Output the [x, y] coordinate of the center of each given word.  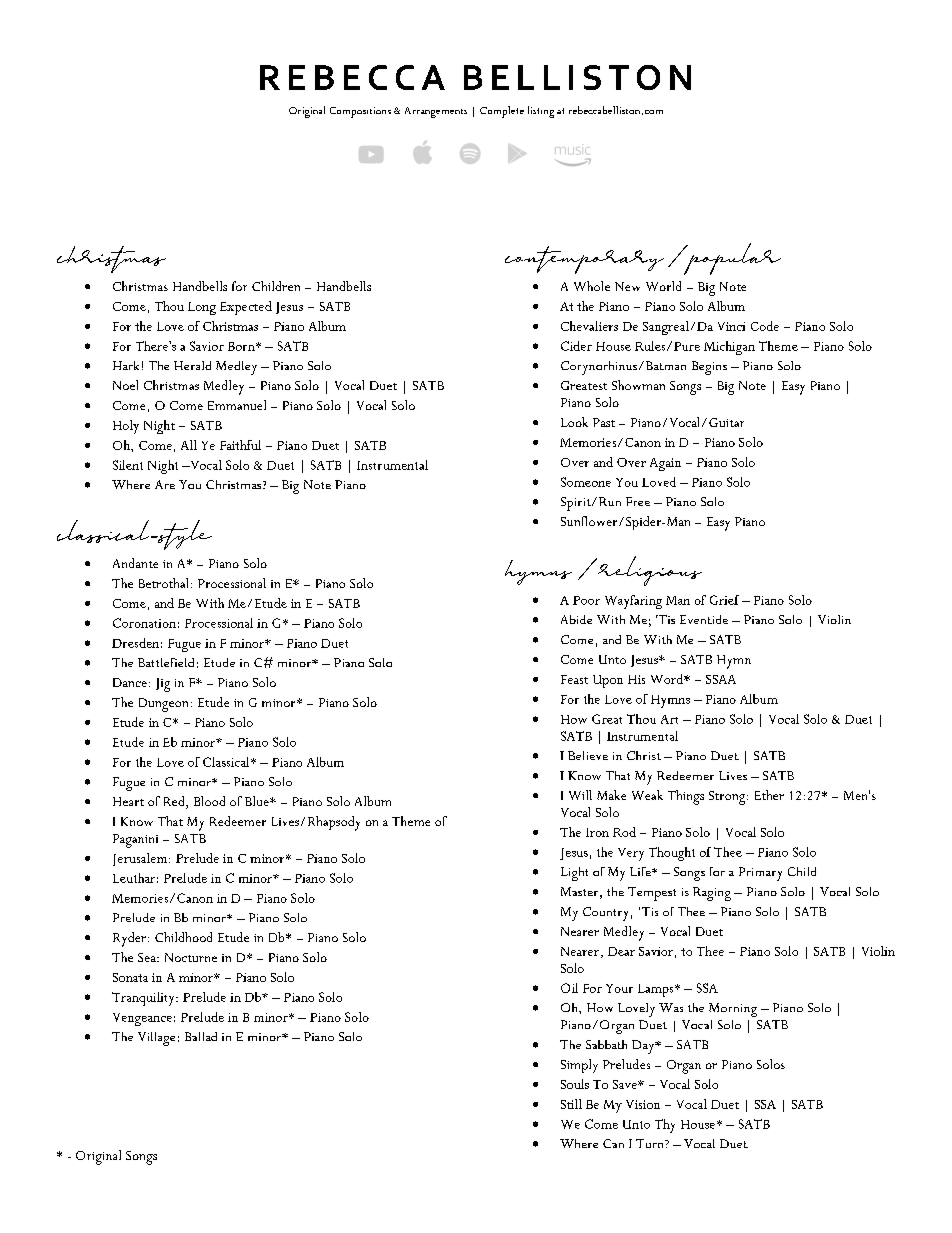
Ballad [201, 1036]
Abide [576, 619]
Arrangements [436, 112]
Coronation [144, 623]
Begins [709, 368]
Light [574, 874]
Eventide [704, 619]
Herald [192, 365]
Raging [712, 894]
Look [574, 422]
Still [571, 1104]
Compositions [360, 112]
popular [731, 259]
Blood [209, 801]
